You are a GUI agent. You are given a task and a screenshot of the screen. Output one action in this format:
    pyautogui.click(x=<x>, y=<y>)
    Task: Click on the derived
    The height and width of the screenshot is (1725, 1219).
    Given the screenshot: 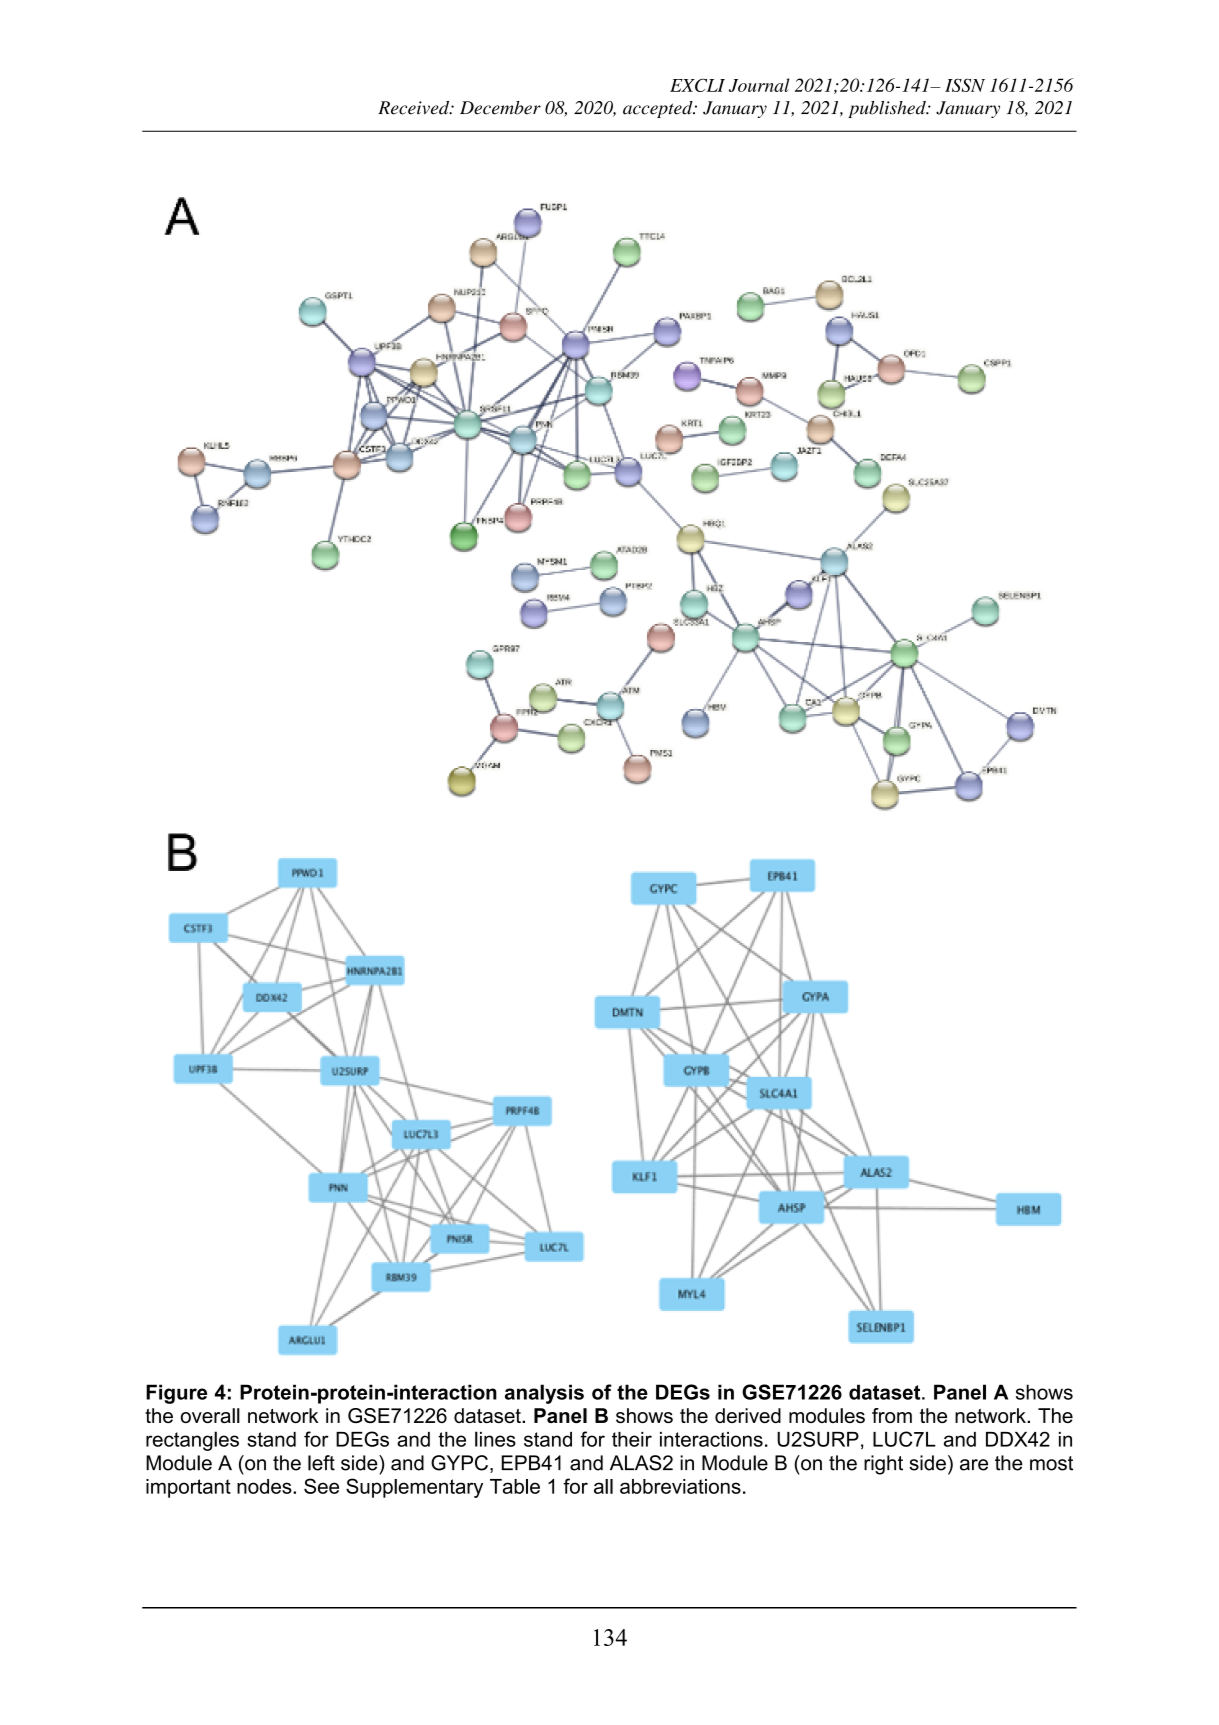 What is the action you would take?
    pyautogui.click(x=748, y=1415)
